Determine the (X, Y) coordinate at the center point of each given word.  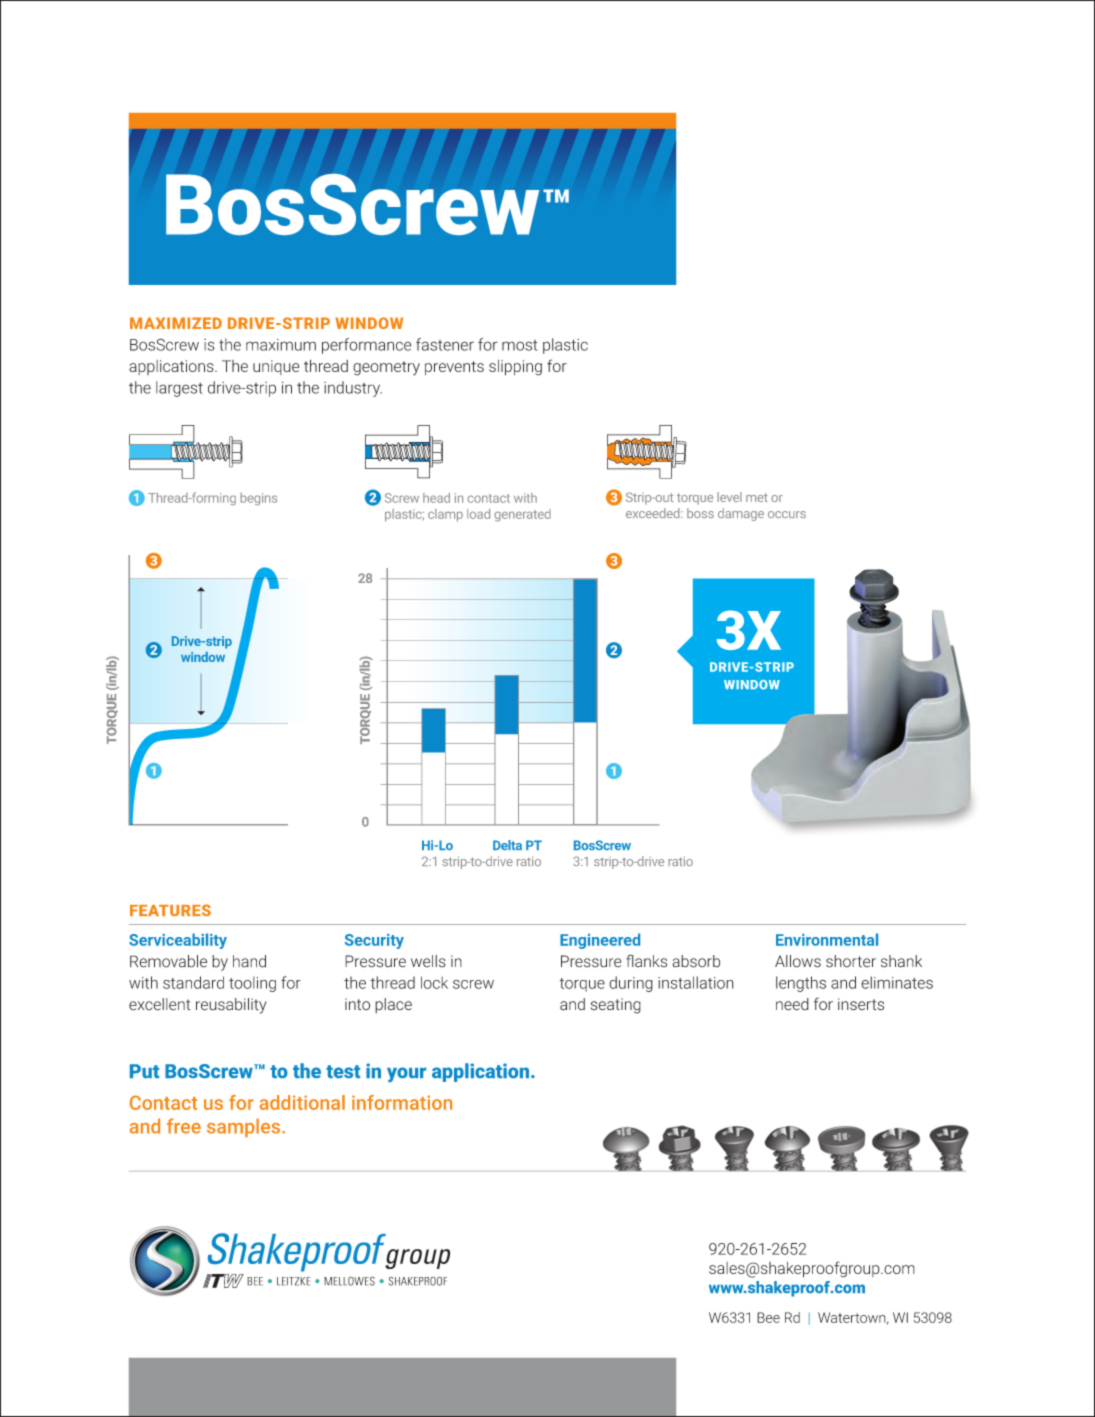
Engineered (600, 941)
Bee (768, 1317)
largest (179, 389)
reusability (231, 1006)
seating (616, 1006)
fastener (445, 344)
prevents (454, 368)
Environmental (827, 939)
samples (245, 1127)
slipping (515, 368)
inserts (861, 1004)
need (792, 1004)
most (520, 345)
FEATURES (170, 910)
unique (276, 367)
